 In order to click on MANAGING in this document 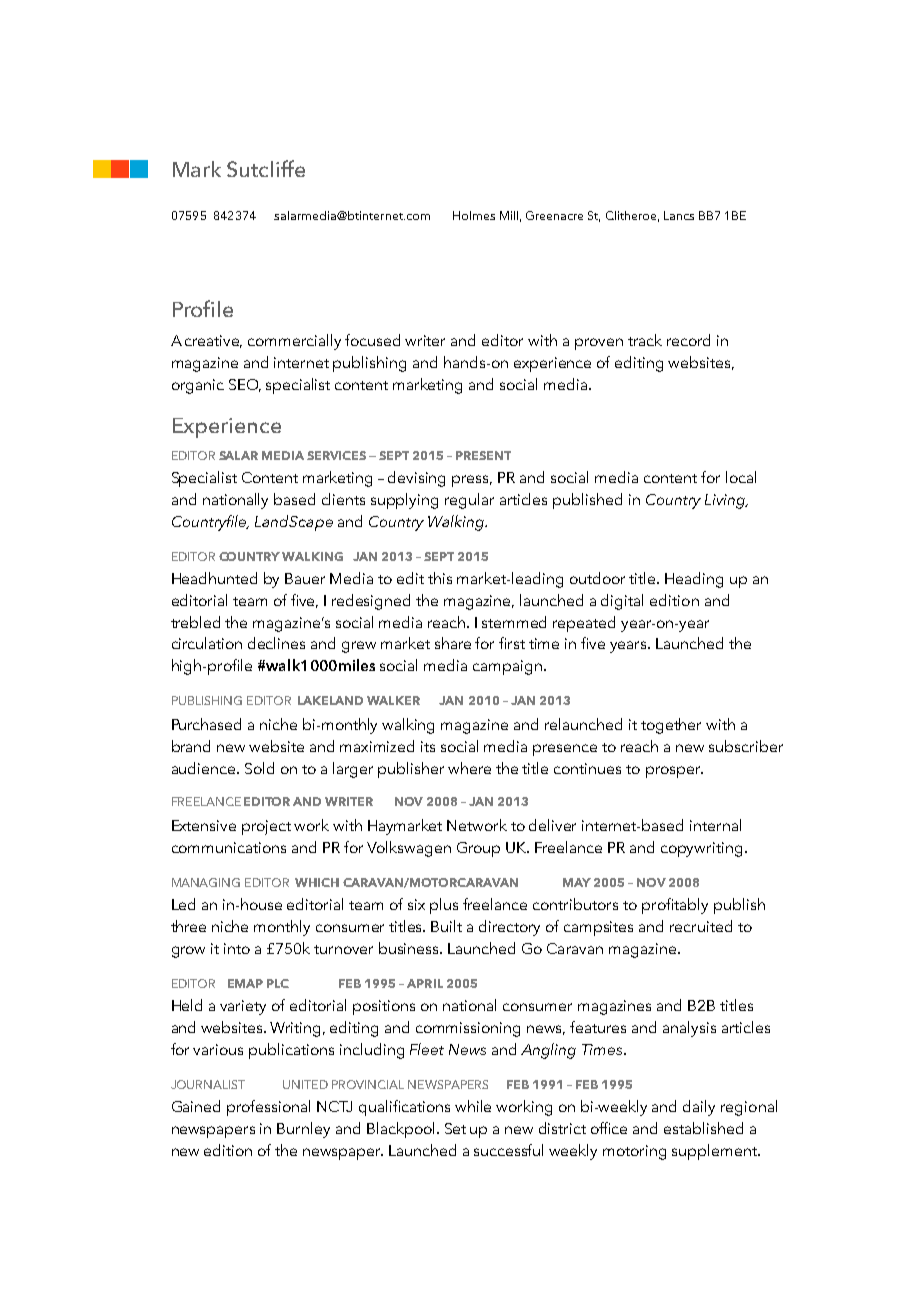, I will do `click(206, 882)`.
